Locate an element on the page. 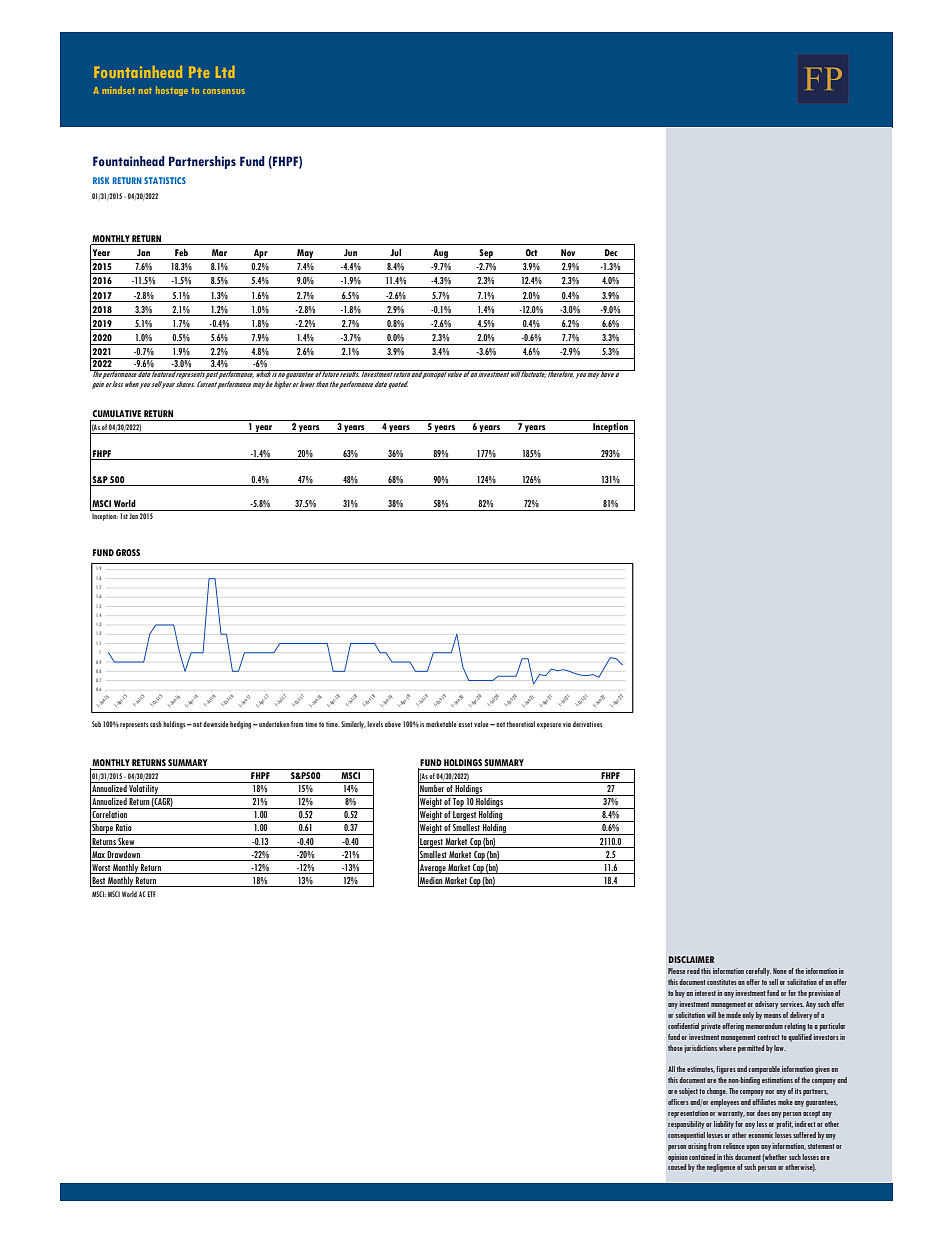 The image size is (952, 1233). hostage is located at coordinates (172, 91).
